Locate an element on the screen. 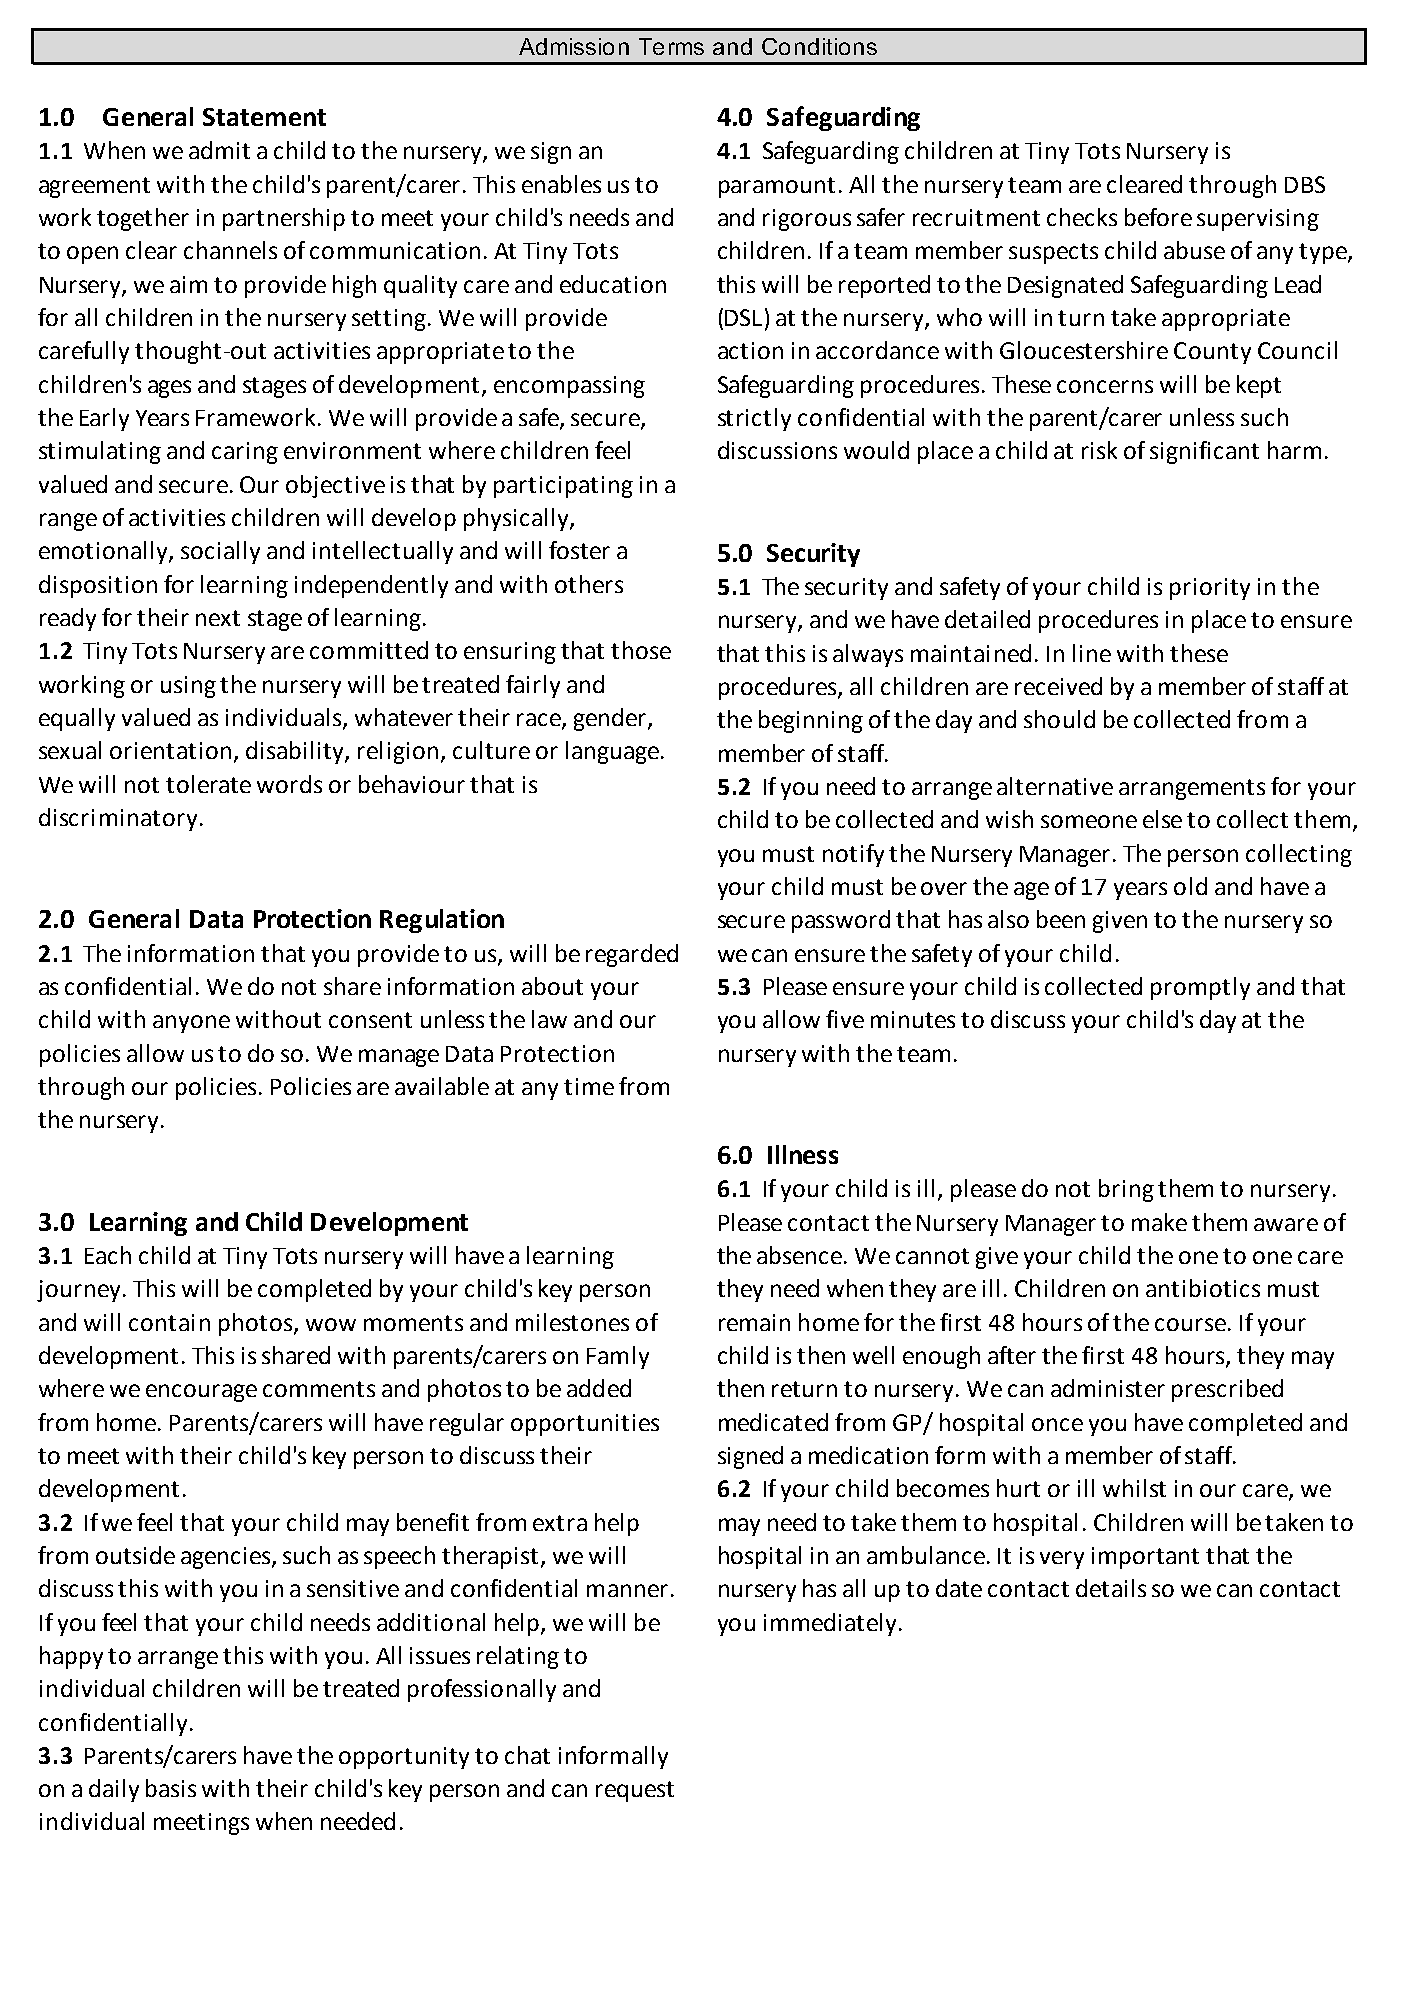 Image resolution: width=1417 pixels, height=2004 pixels. Terms is located at coordinates (671, 46).
